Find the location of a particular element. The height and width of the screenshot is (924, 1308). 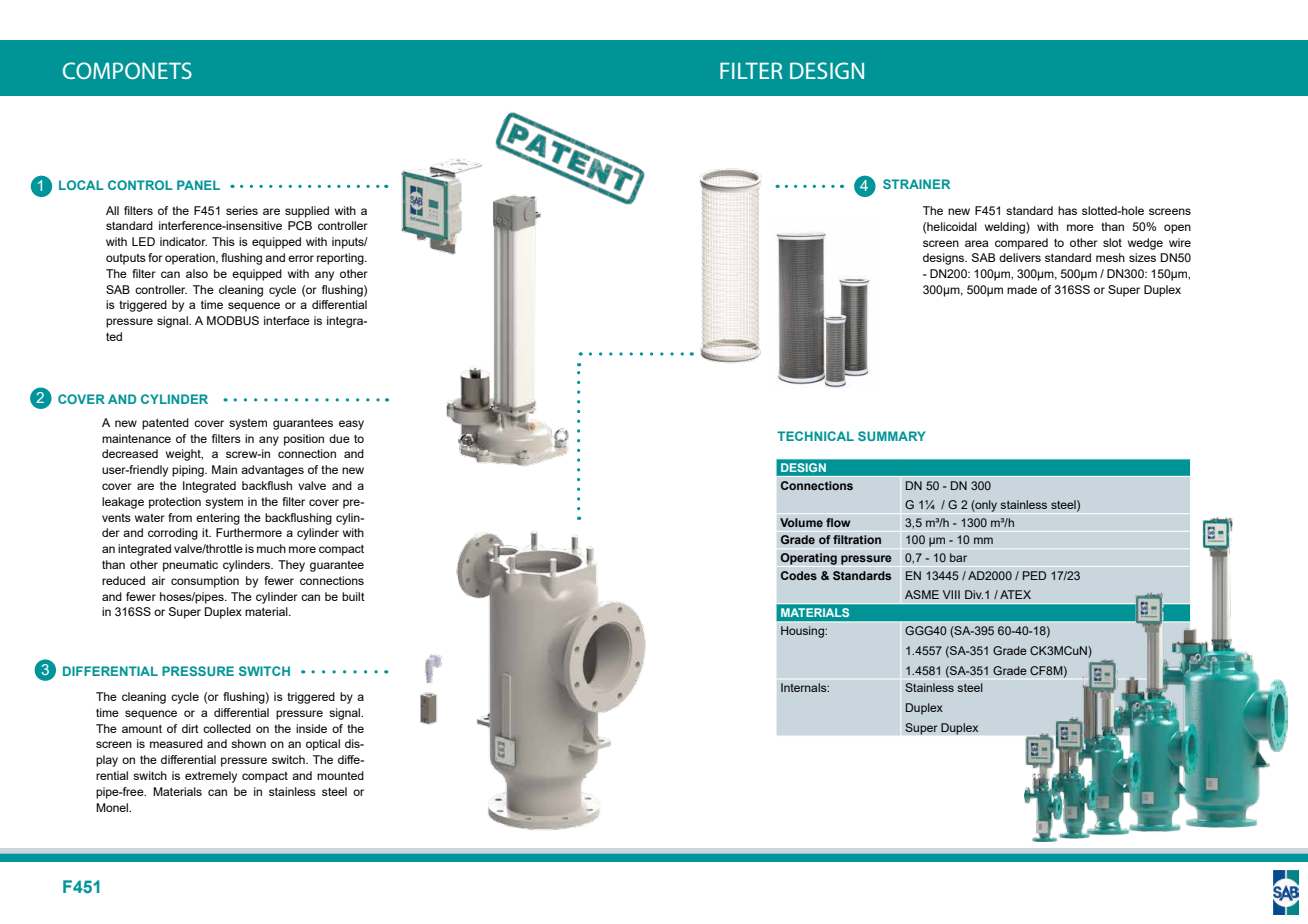

extremely is located at coordinates (211, 777).
